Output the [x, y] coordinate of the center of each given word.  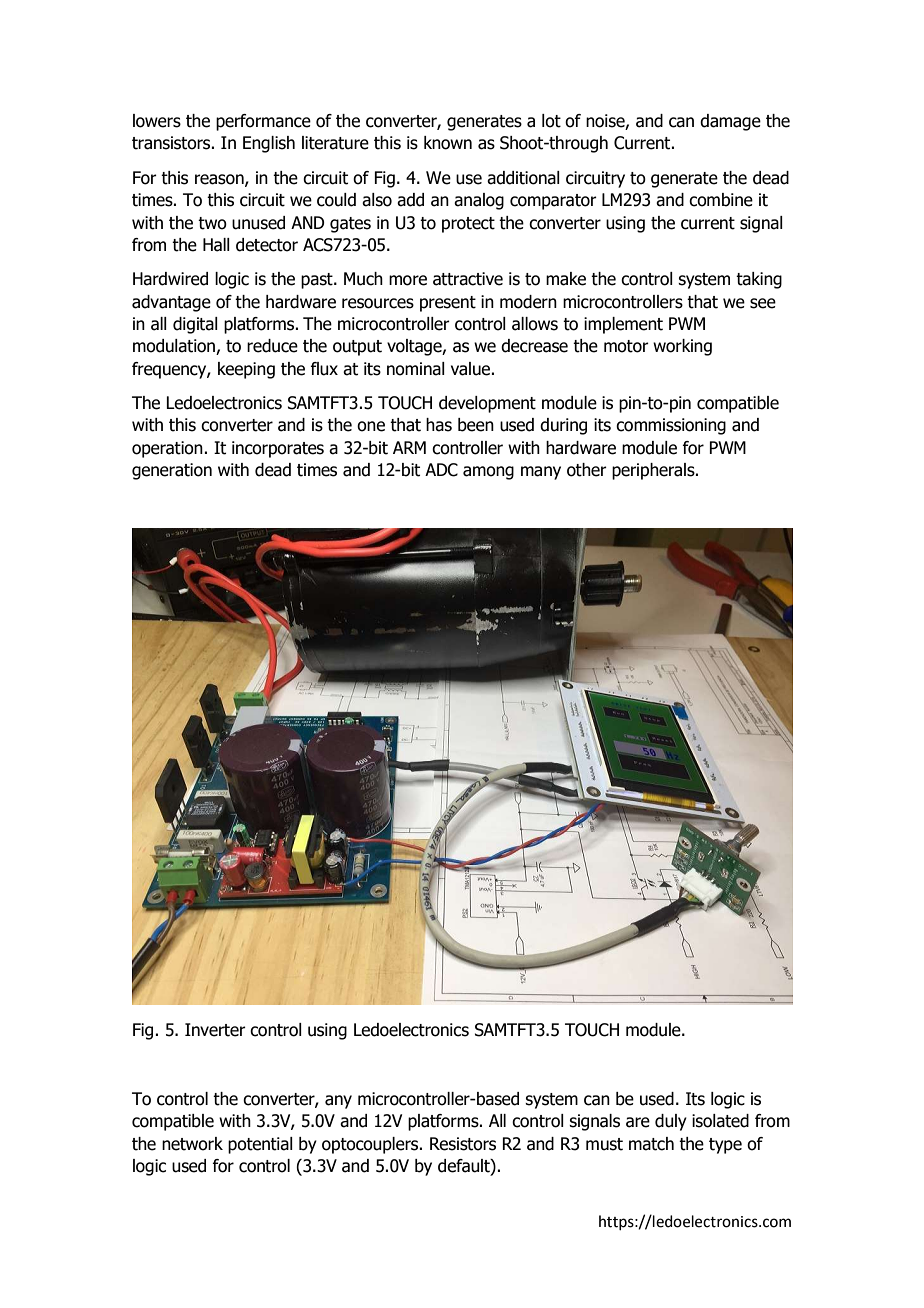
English [269, 144]
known [448, 143]
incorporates [278, 449]
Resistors [463, 1144]
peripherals [654, 471]
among [488, 473]
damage [730, 122]
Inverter [215, 1030]
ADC [441, 470]
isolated [720, 1121]
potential [260, 1145]
